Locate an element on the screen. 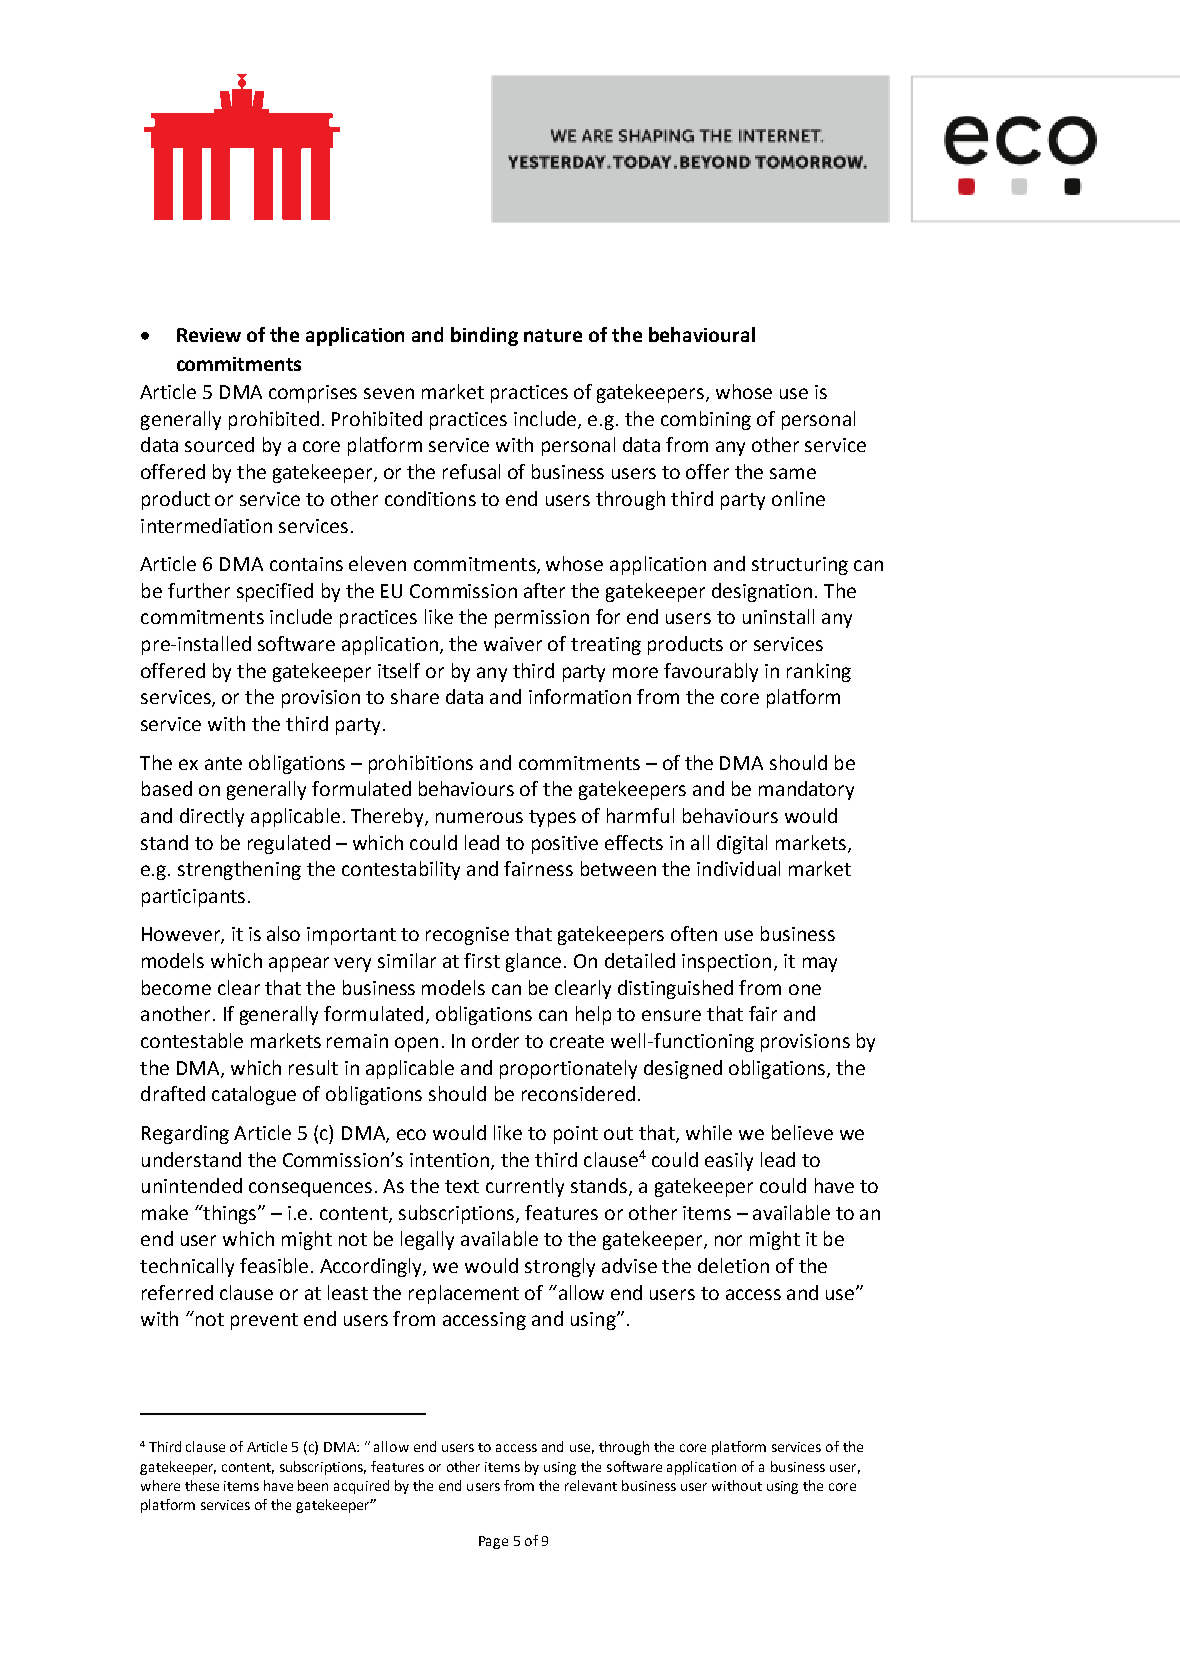 This screenshot has width=1180, height=1671. specified is located at coordinates (275, 592).
